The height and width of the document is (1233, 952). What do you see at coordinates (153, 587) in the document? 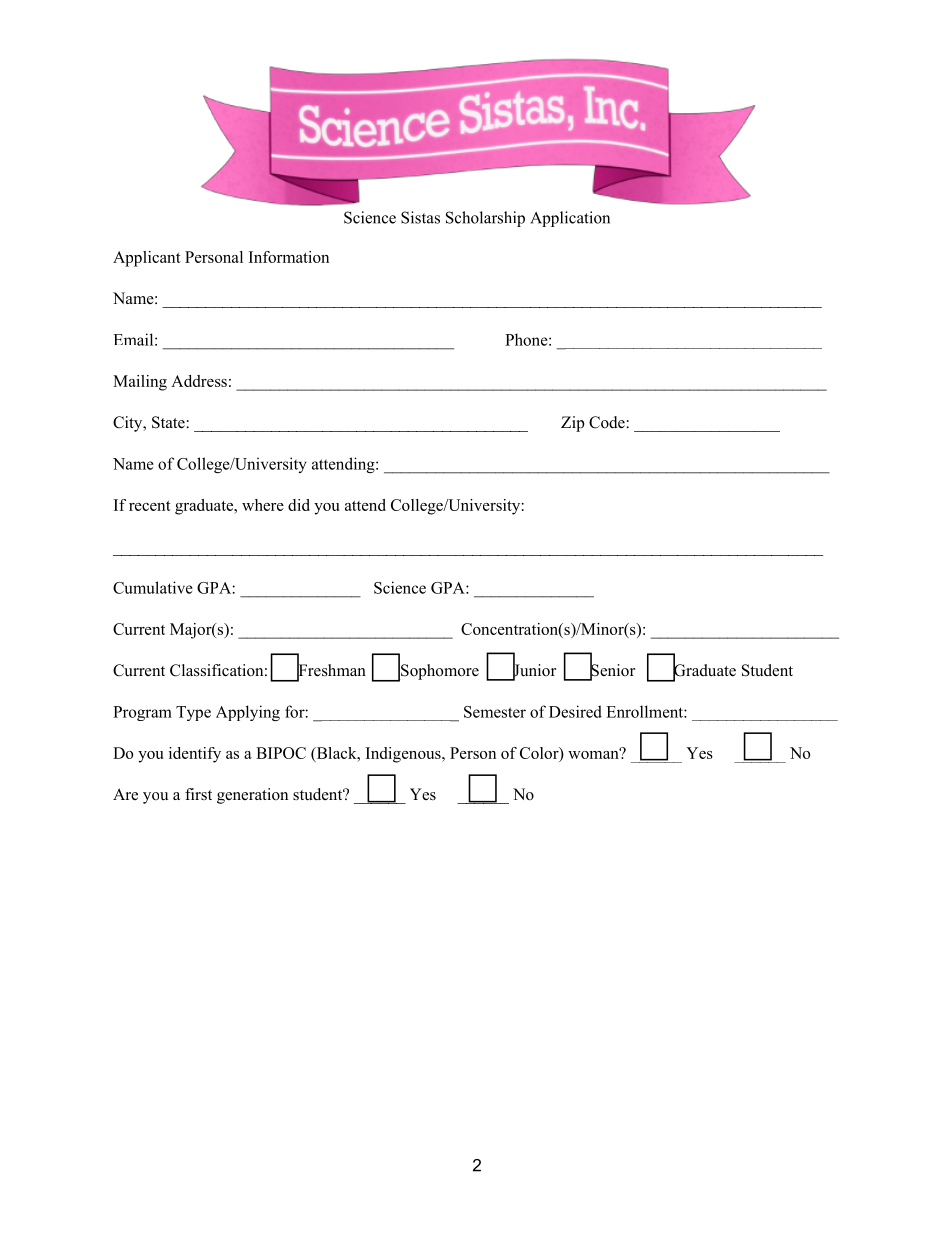
I see `Cumulative` at bounding box center [153, 587].
